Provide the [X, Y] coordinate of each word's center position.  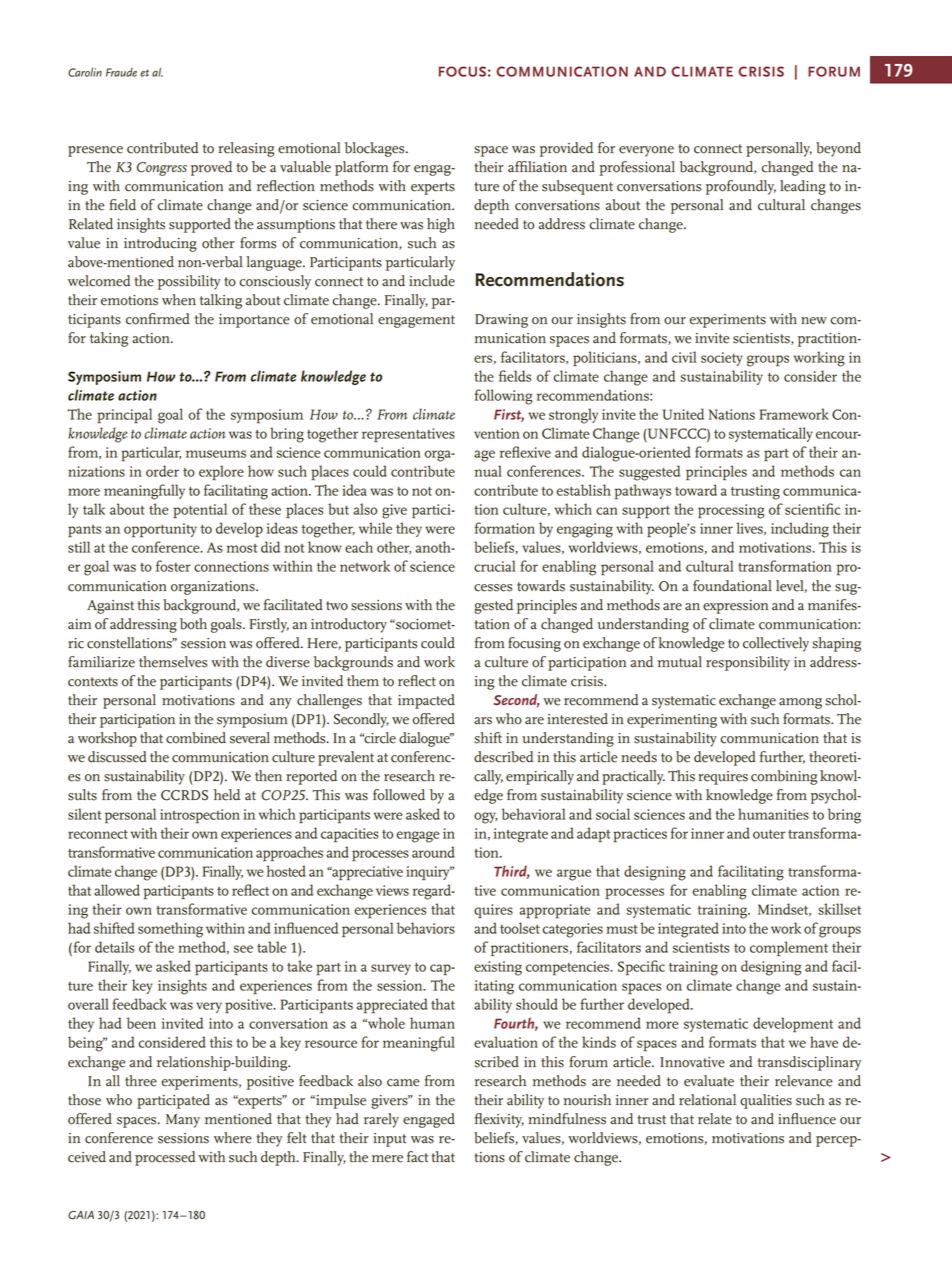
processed [165, 1158]
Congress [162, 169]
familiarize [101, 662]
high [441, 225]
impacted [426, 701]
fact [417, 1157]
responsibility [748, 663]
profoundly [741, 187]
